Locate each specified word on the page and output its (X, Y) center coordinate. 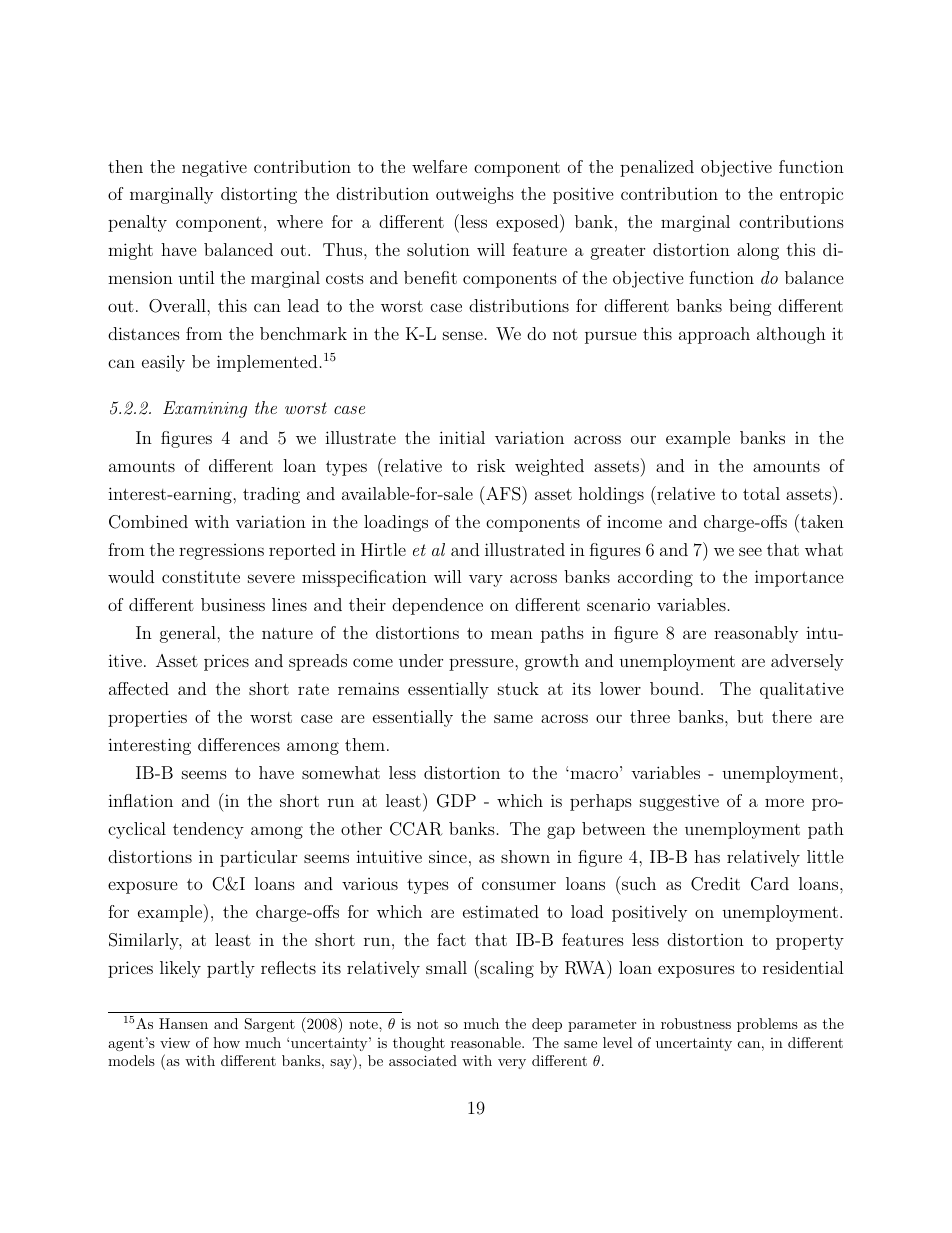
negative (214, 168)
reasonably (756, 634)
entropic (811, 196)
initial (462, 437)
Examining (205, 409)
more (784, 802)
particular (258, 858)
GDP (456, 801)
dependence (437, 606)
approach (714, 335)
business (233, 604)
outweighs (475, 195)
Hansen (183, 1023)
